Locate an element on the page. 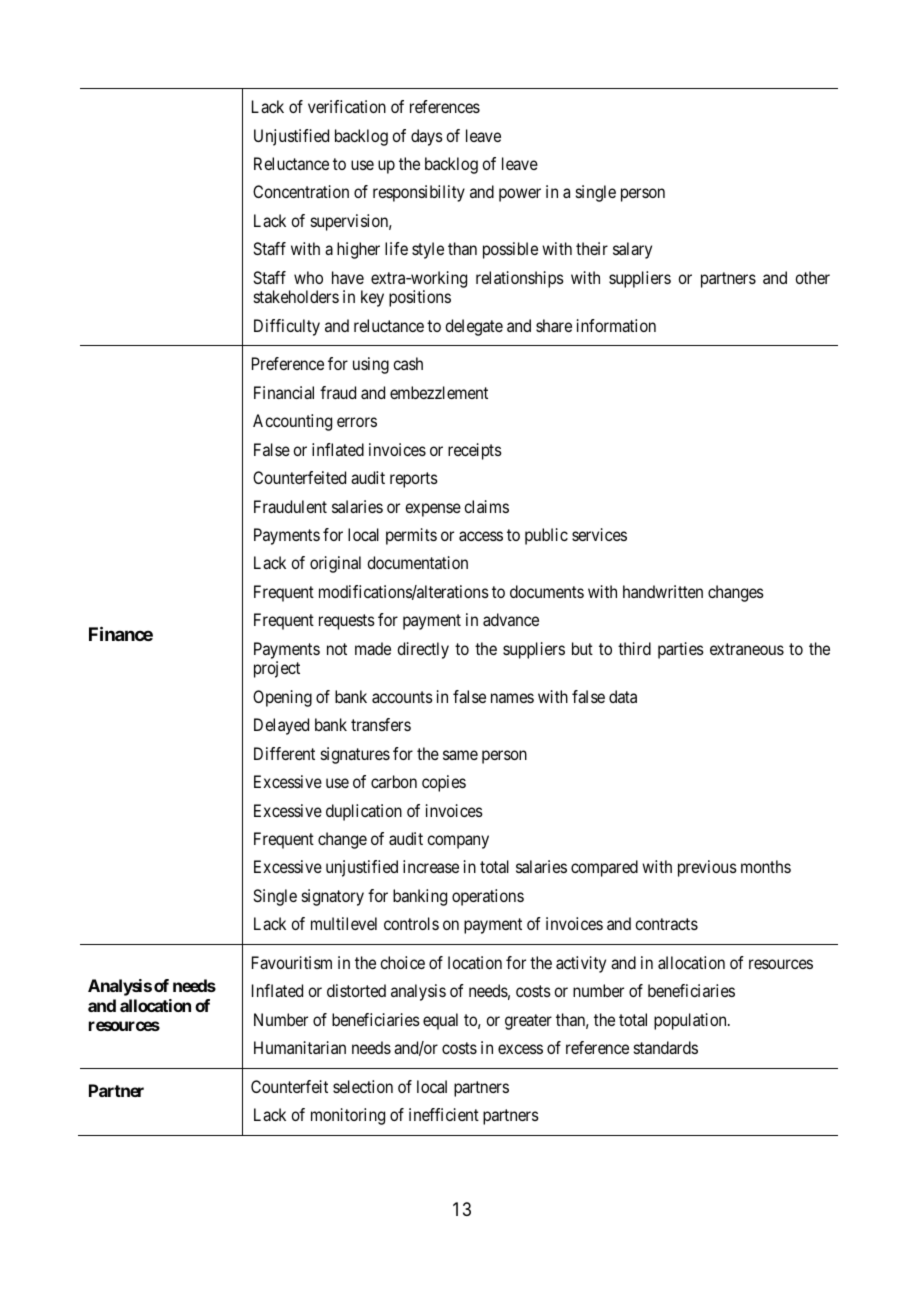 This page has height=1308, width=924. requests is located at coordinates (347, 622).
